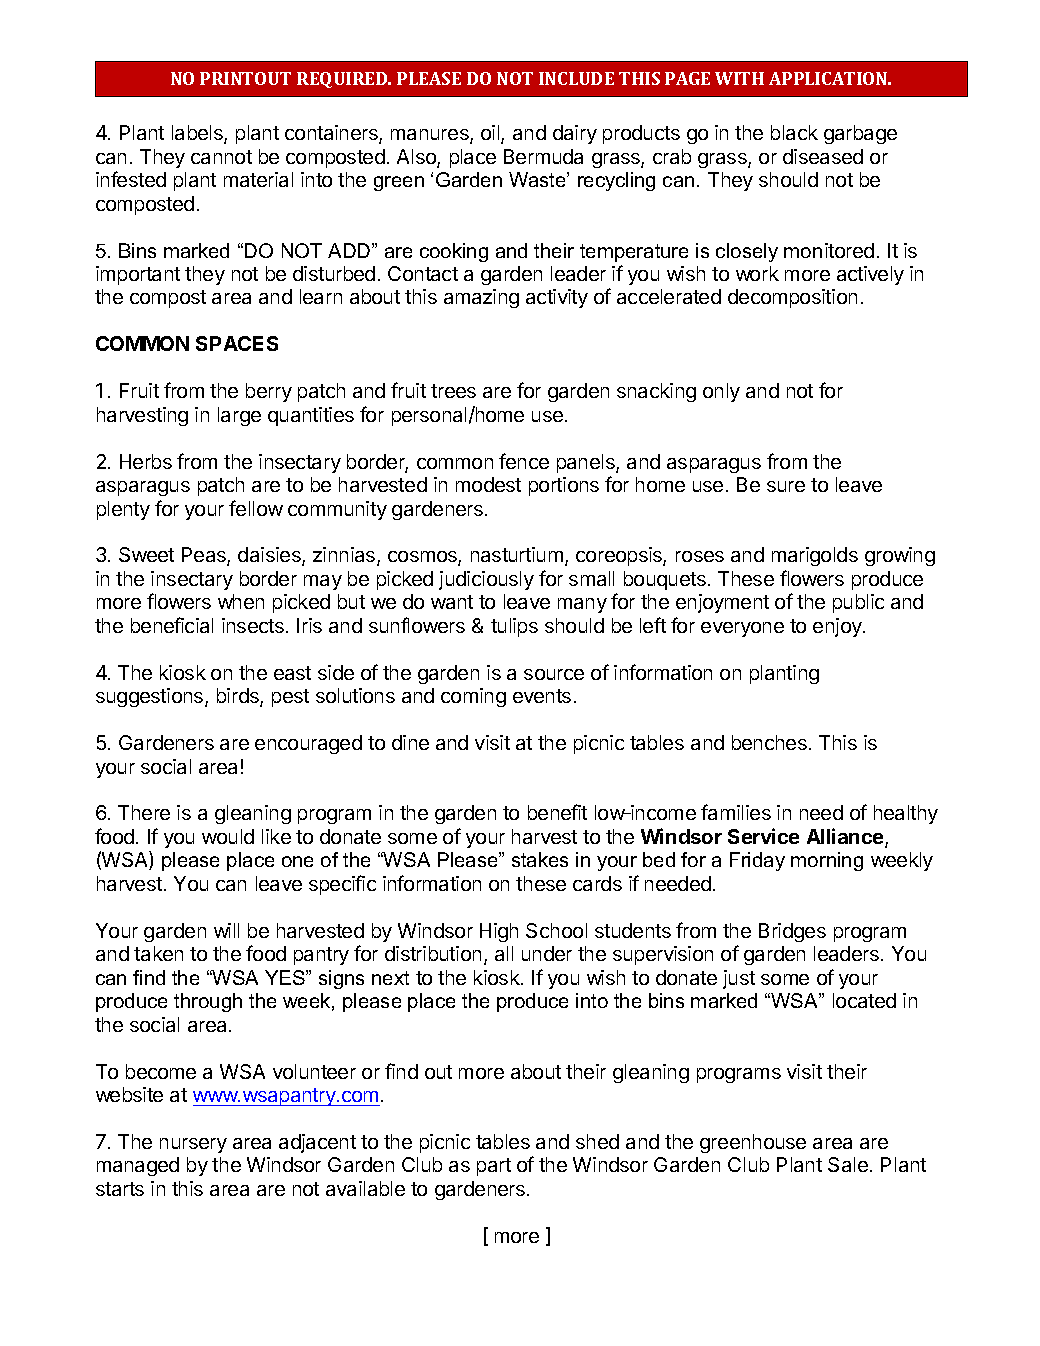 Image resolution: width=1040 pixels, height=1346 pixels. Describe the element at coordinates (226, 930) in the screenshot. I see `will` at that location.
